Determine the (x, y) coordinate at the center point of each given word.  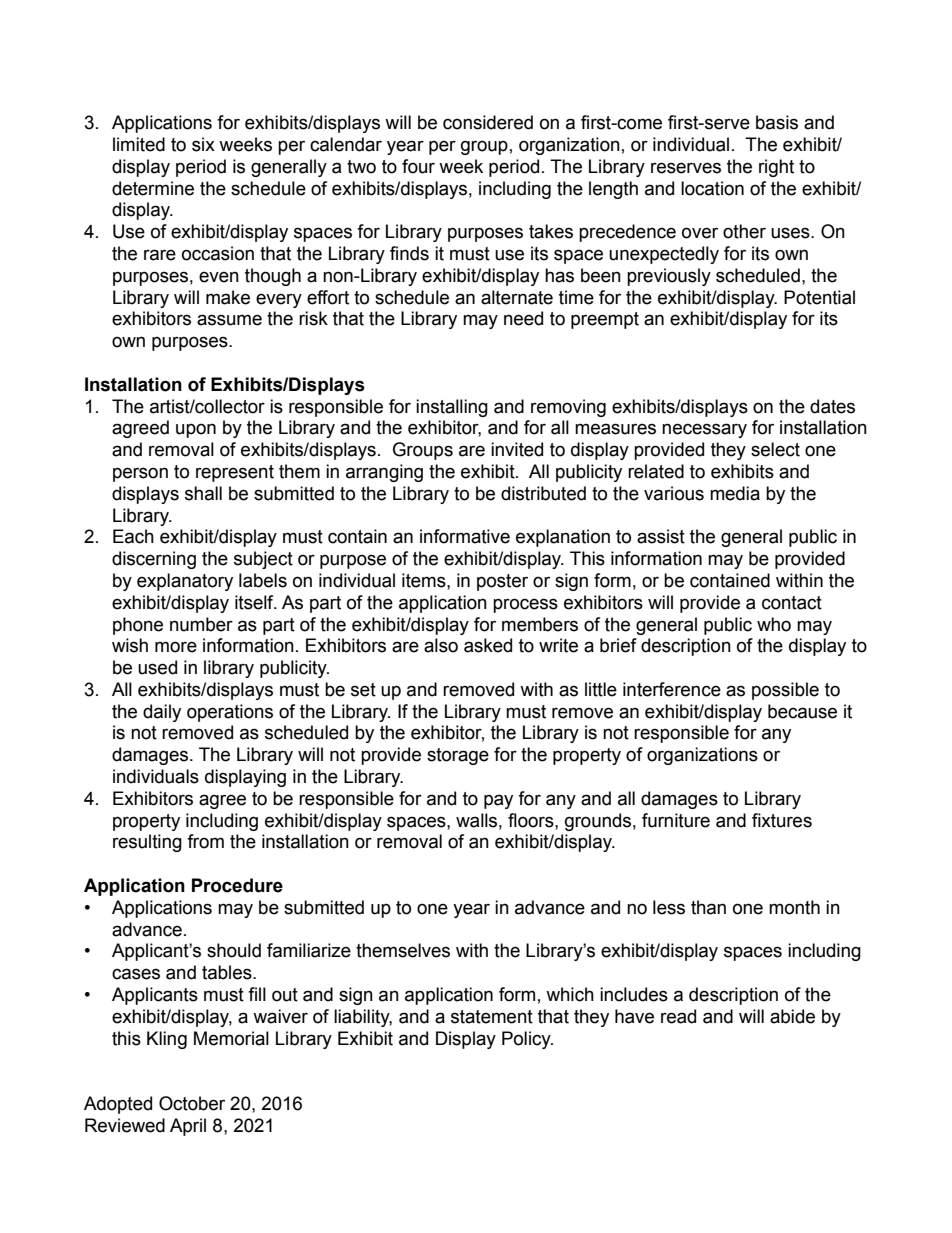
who (774, 624)
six (203, 144)
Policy (527, 1040)
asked (488, 645)
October (192, 1103)
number (201, 624)
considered (488, 122)
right (776, 168)
